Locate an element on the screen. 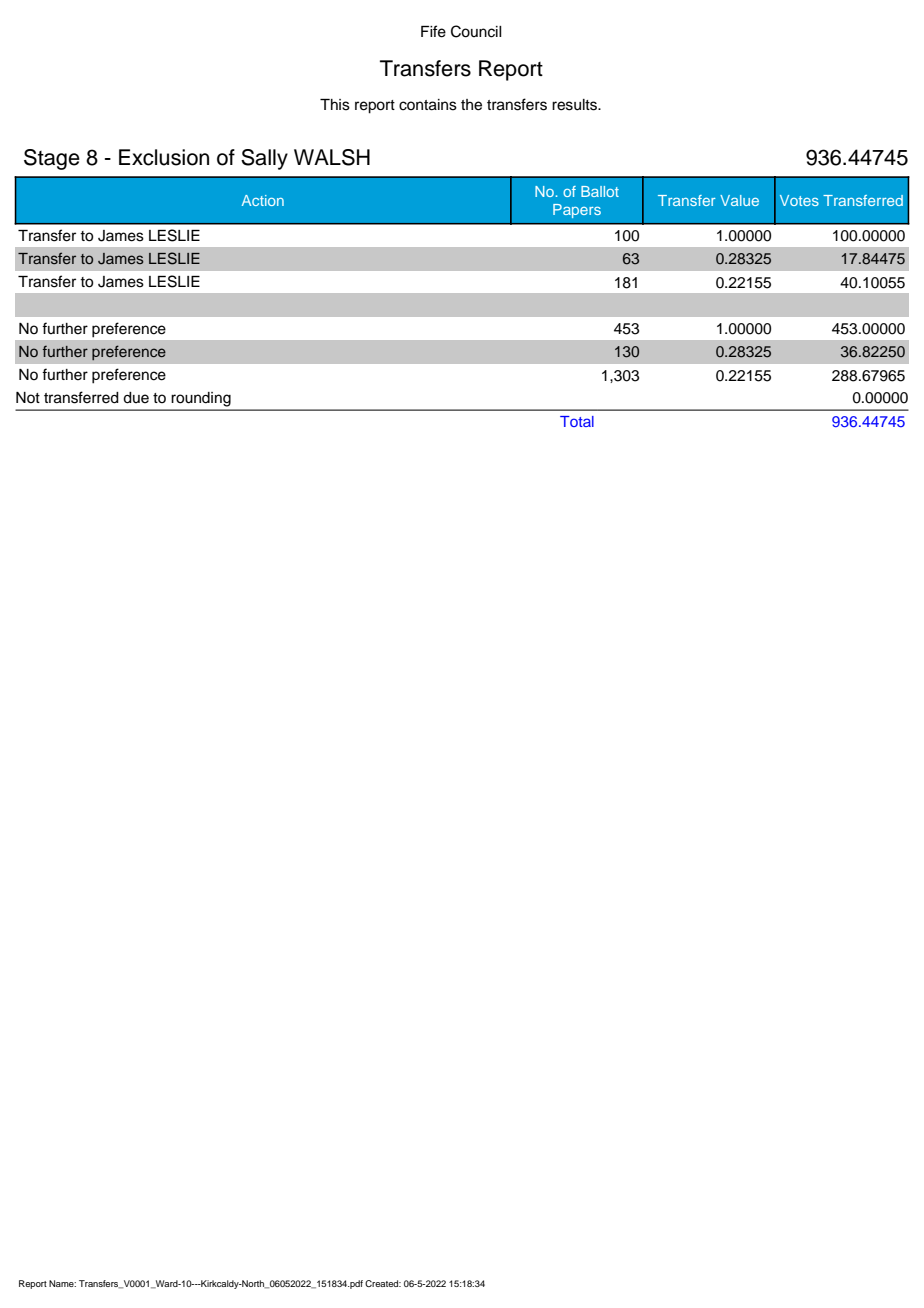 This screenshot has width=924, height=1308. Sally is located at coordinates (264, 159).
